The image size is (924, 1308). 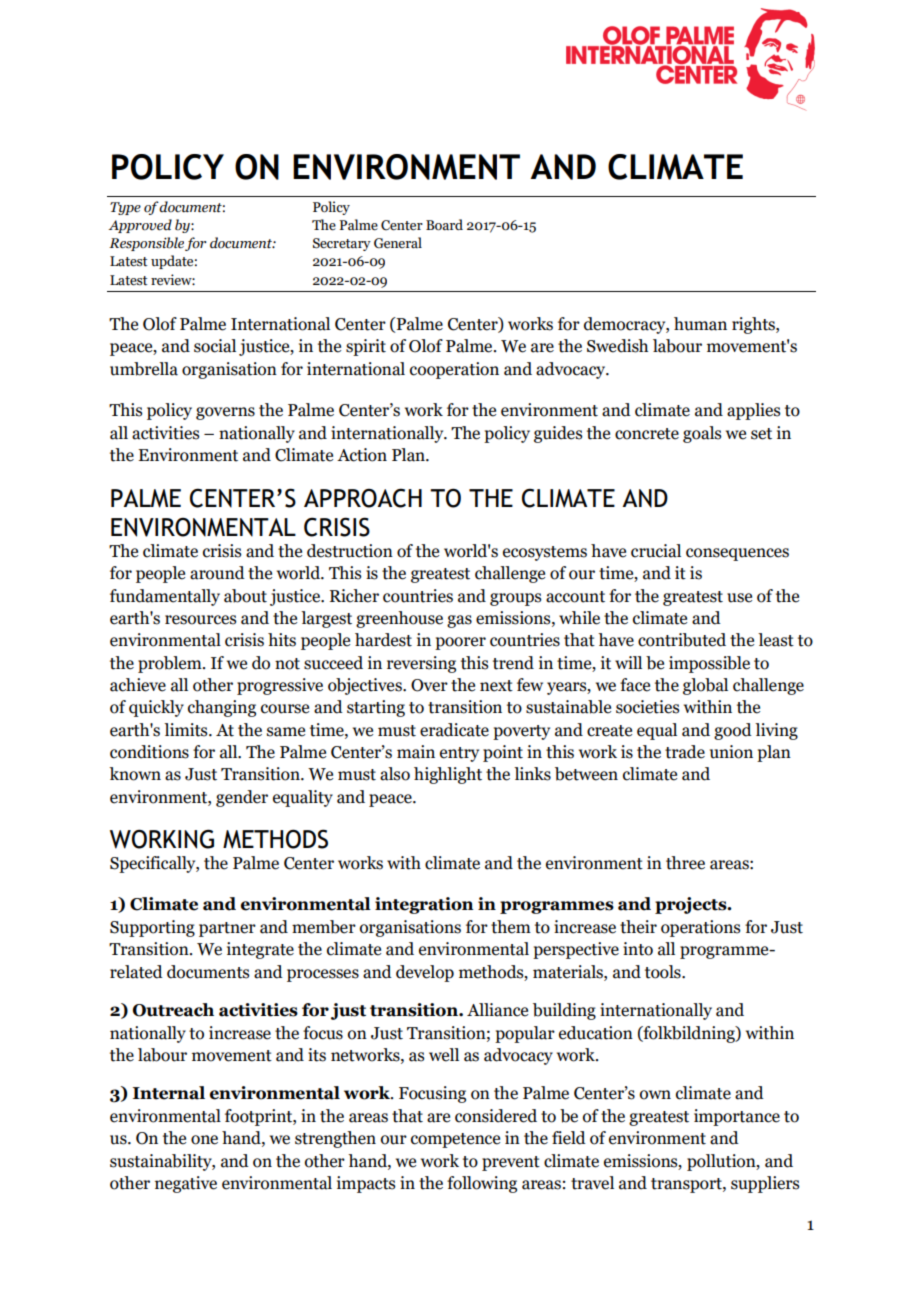 What do you see at coordinates (454, 730) in the document?
I see `eradicate` at bounding box center [454, 730].
